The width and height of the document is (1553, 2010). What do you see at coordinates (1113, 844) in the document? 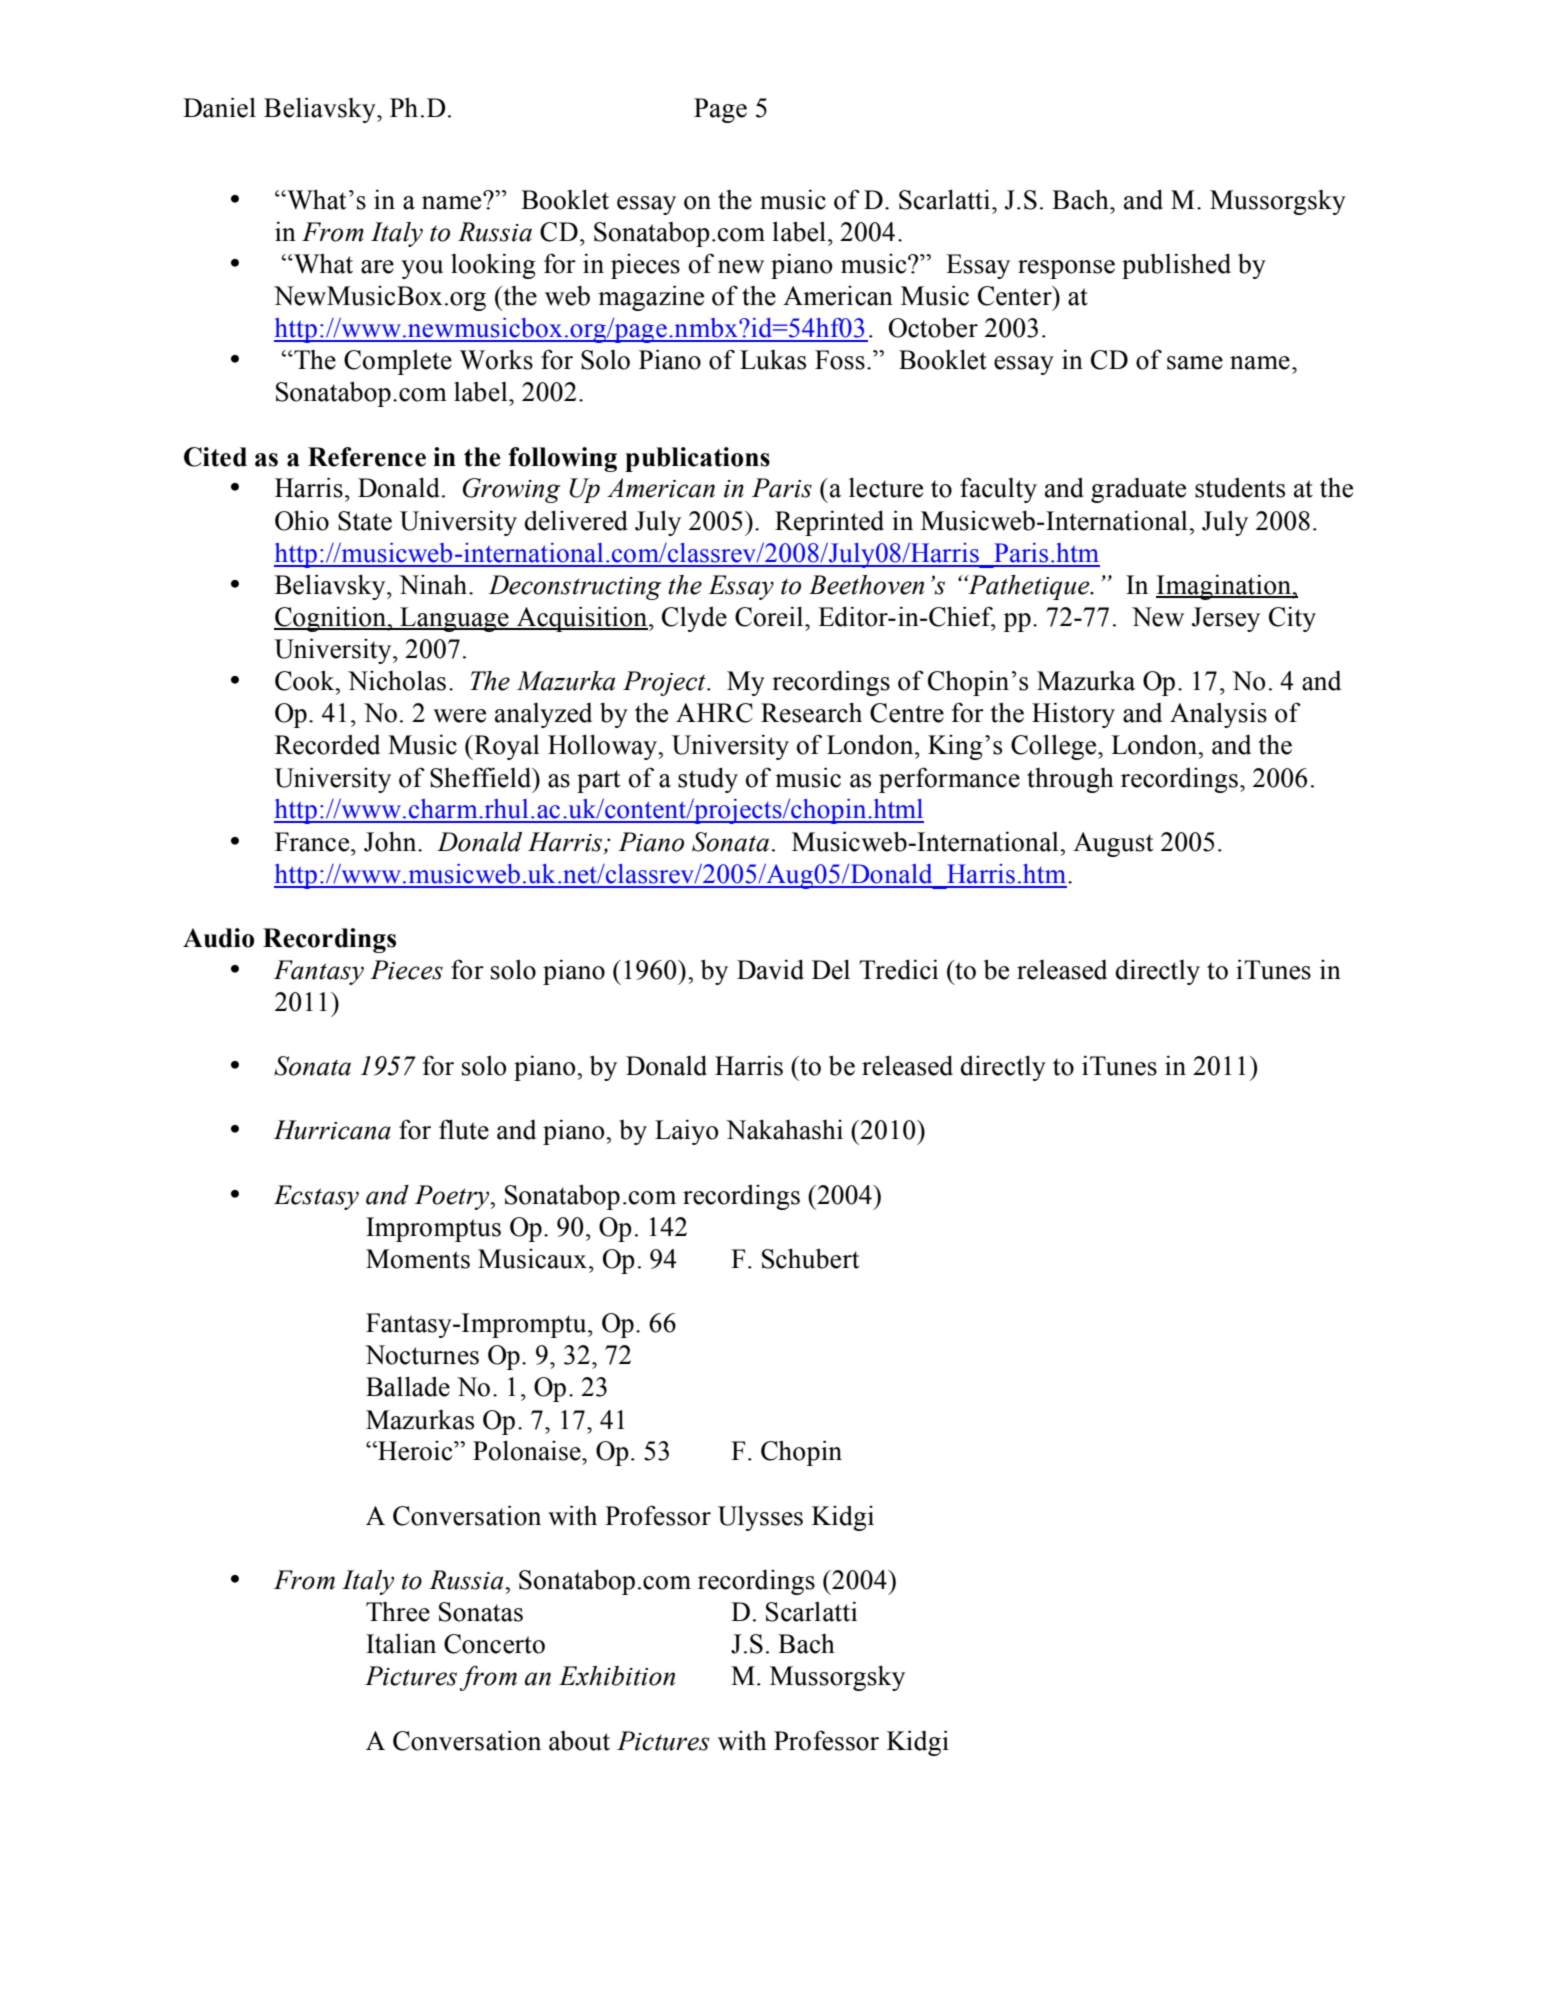
I see `August` at bounding box center [1113, 844].
